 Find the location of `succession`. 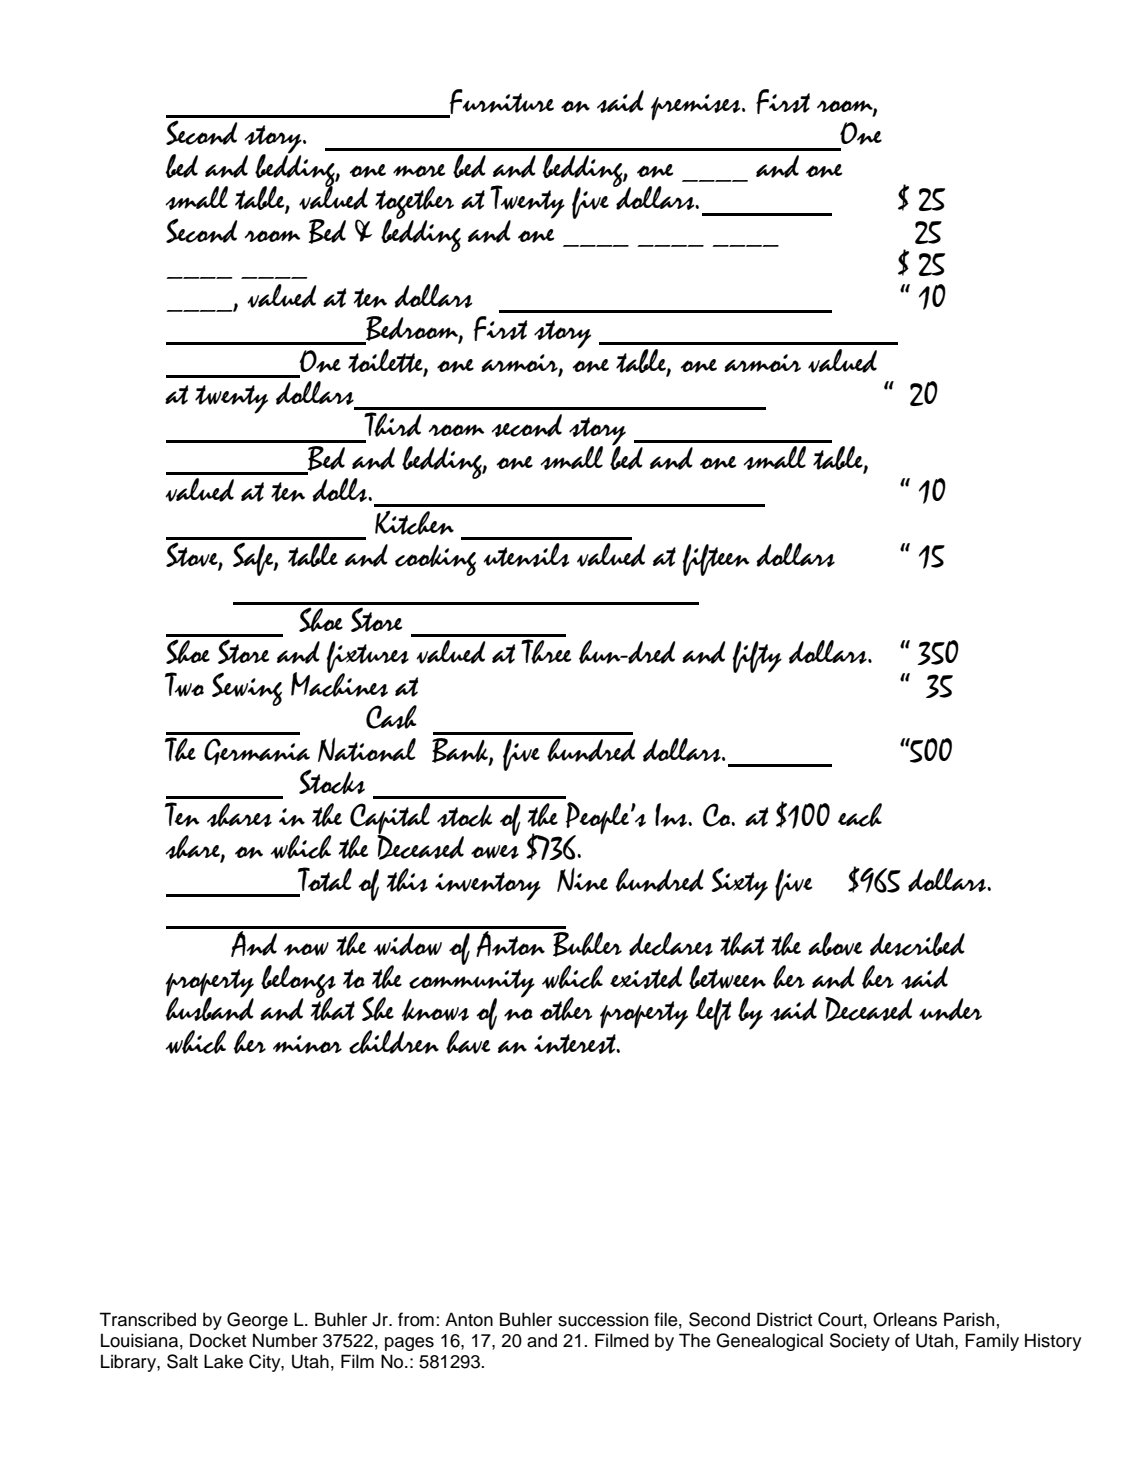

succession is located at coordinates (603, 1319).
